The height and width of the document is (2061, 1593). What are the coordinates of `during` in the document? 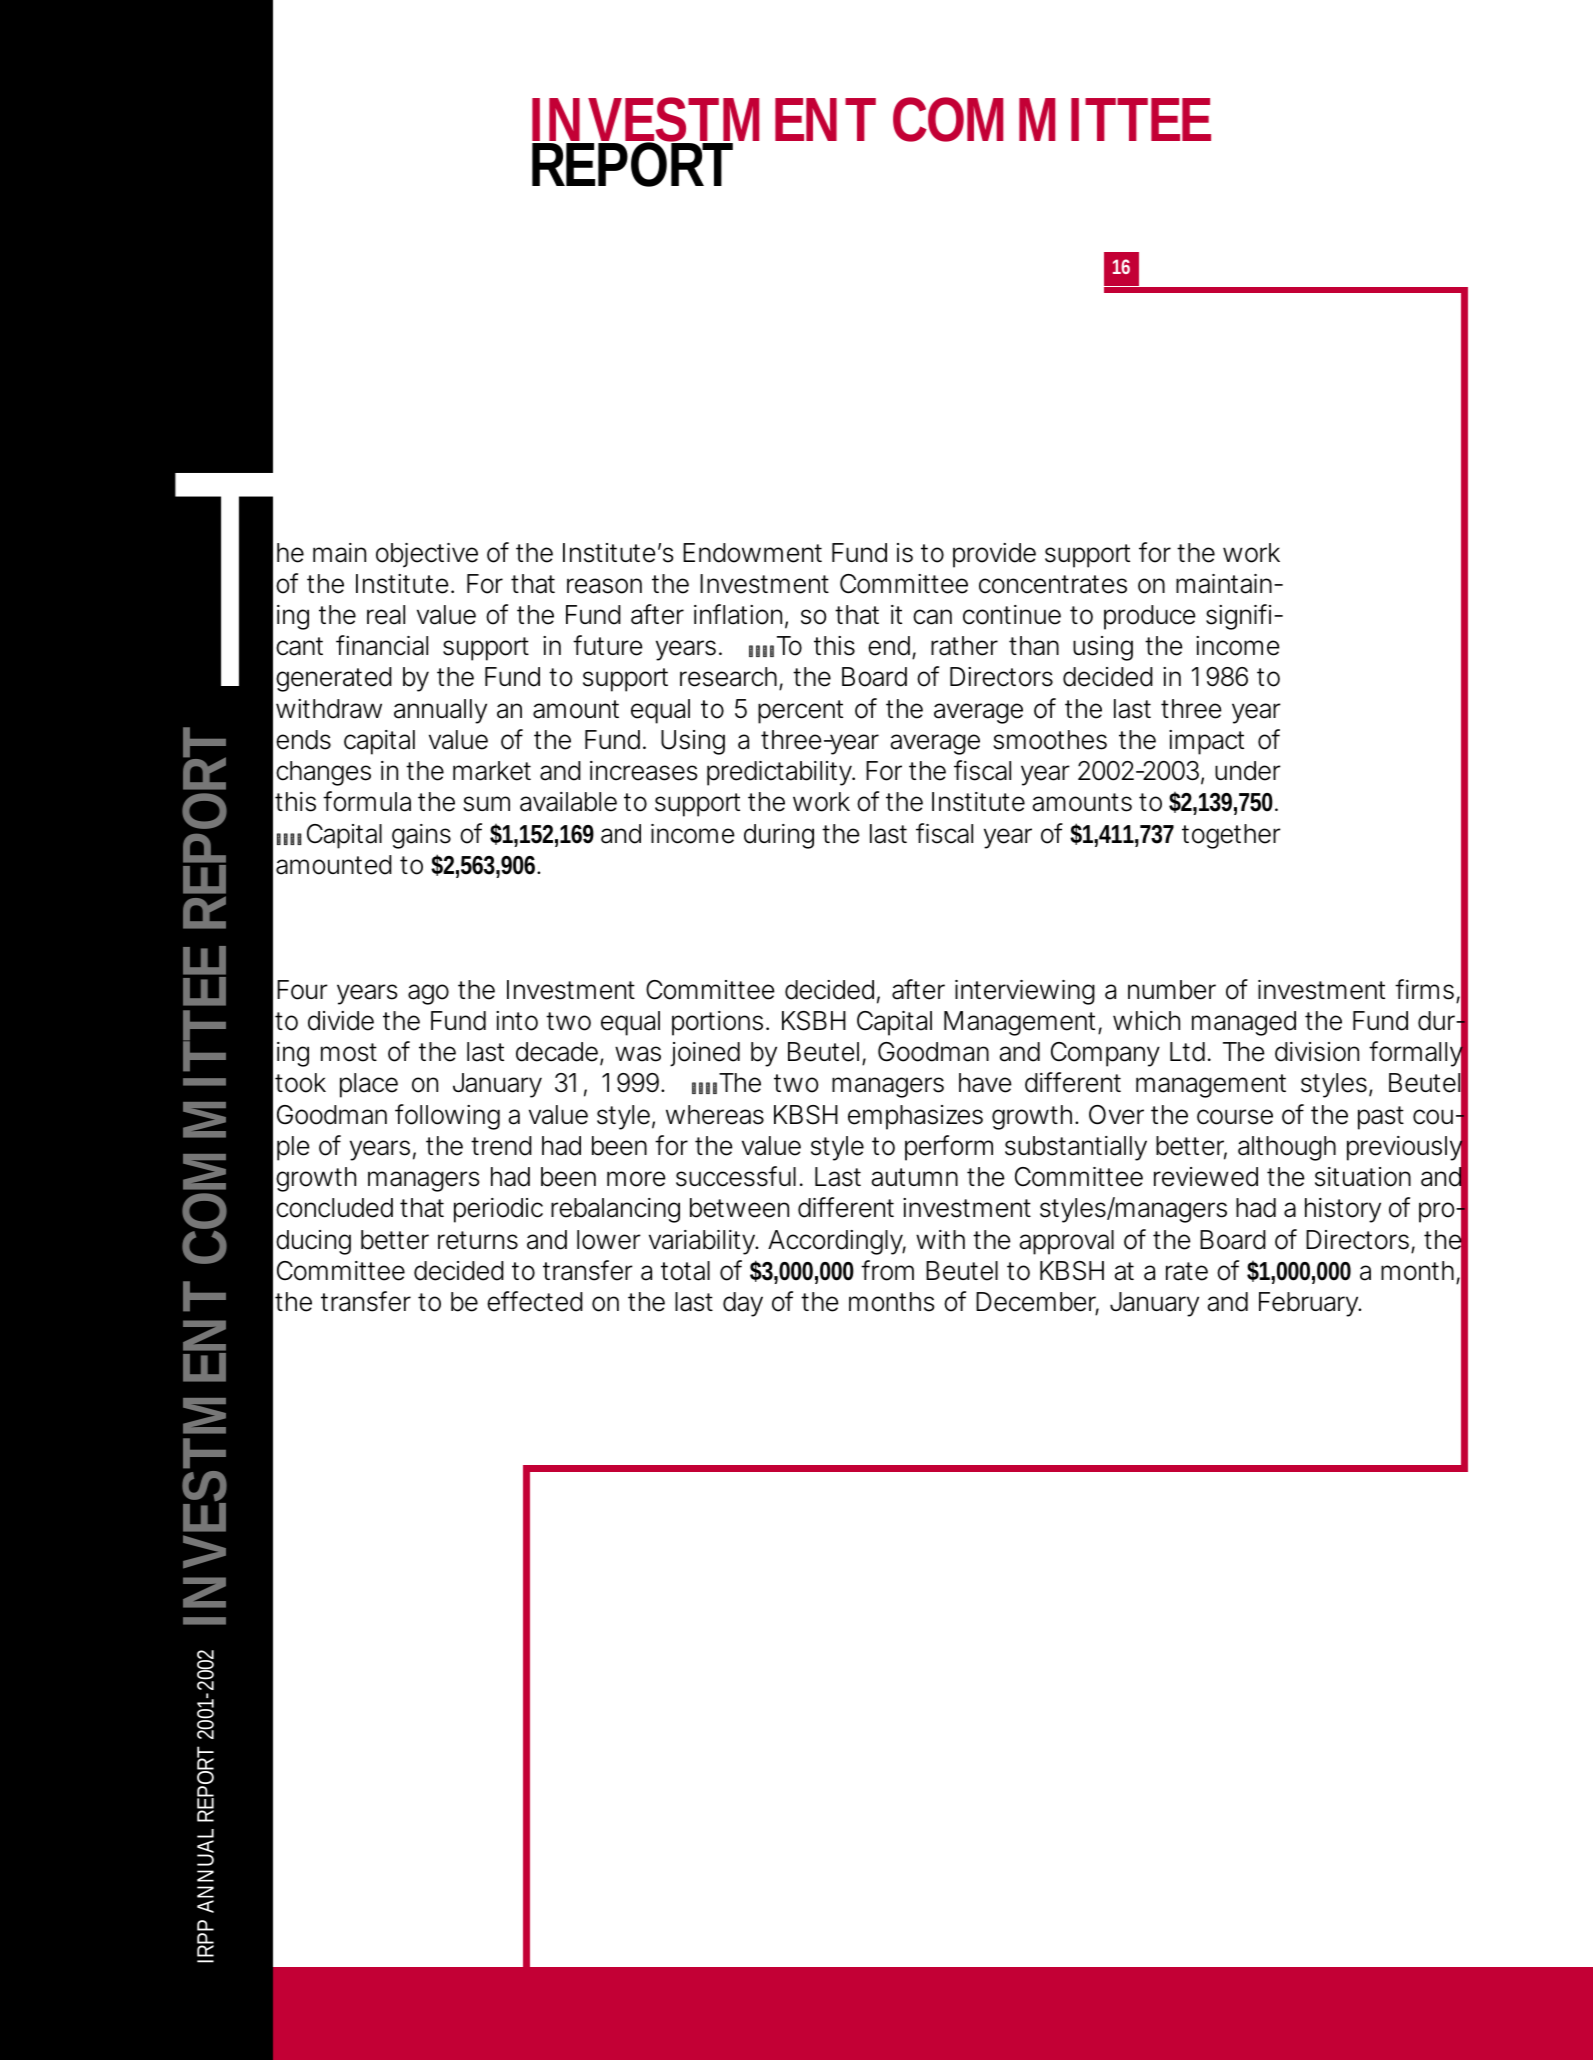 It's located at (779, 836).
